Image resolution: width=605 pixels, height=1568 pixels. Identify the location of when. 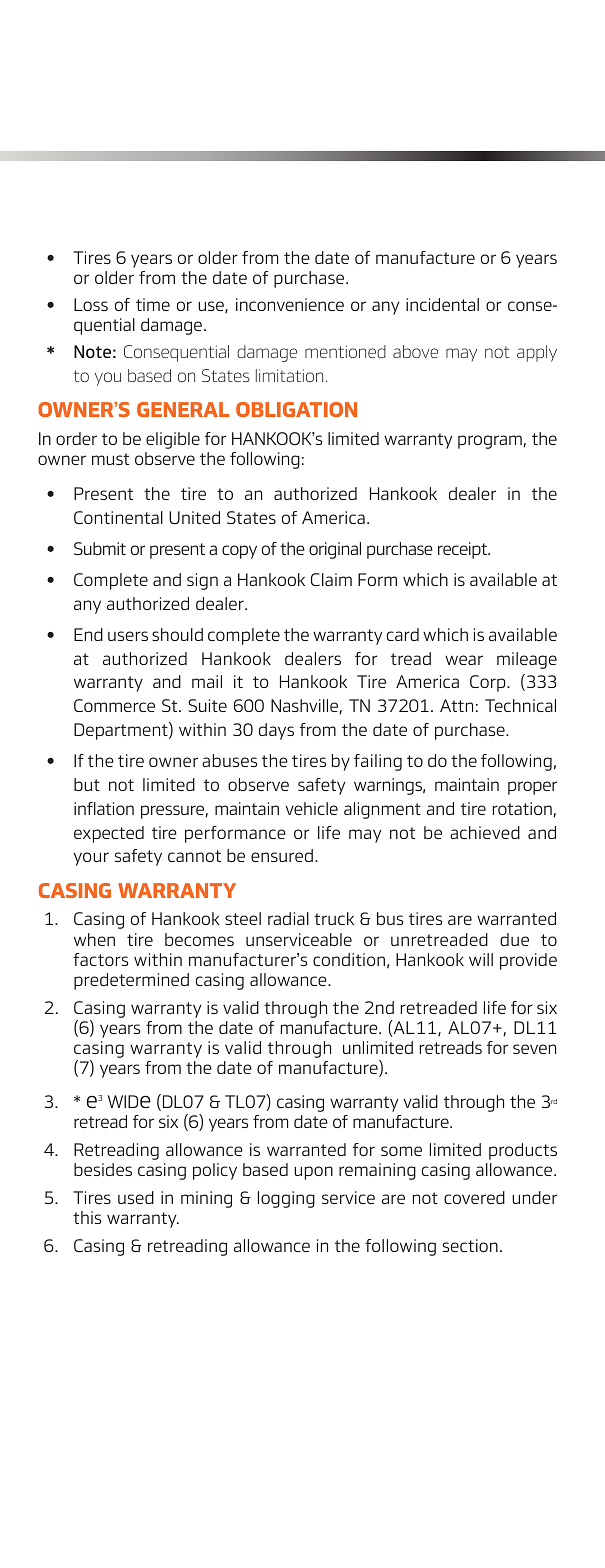
(94, 939).
